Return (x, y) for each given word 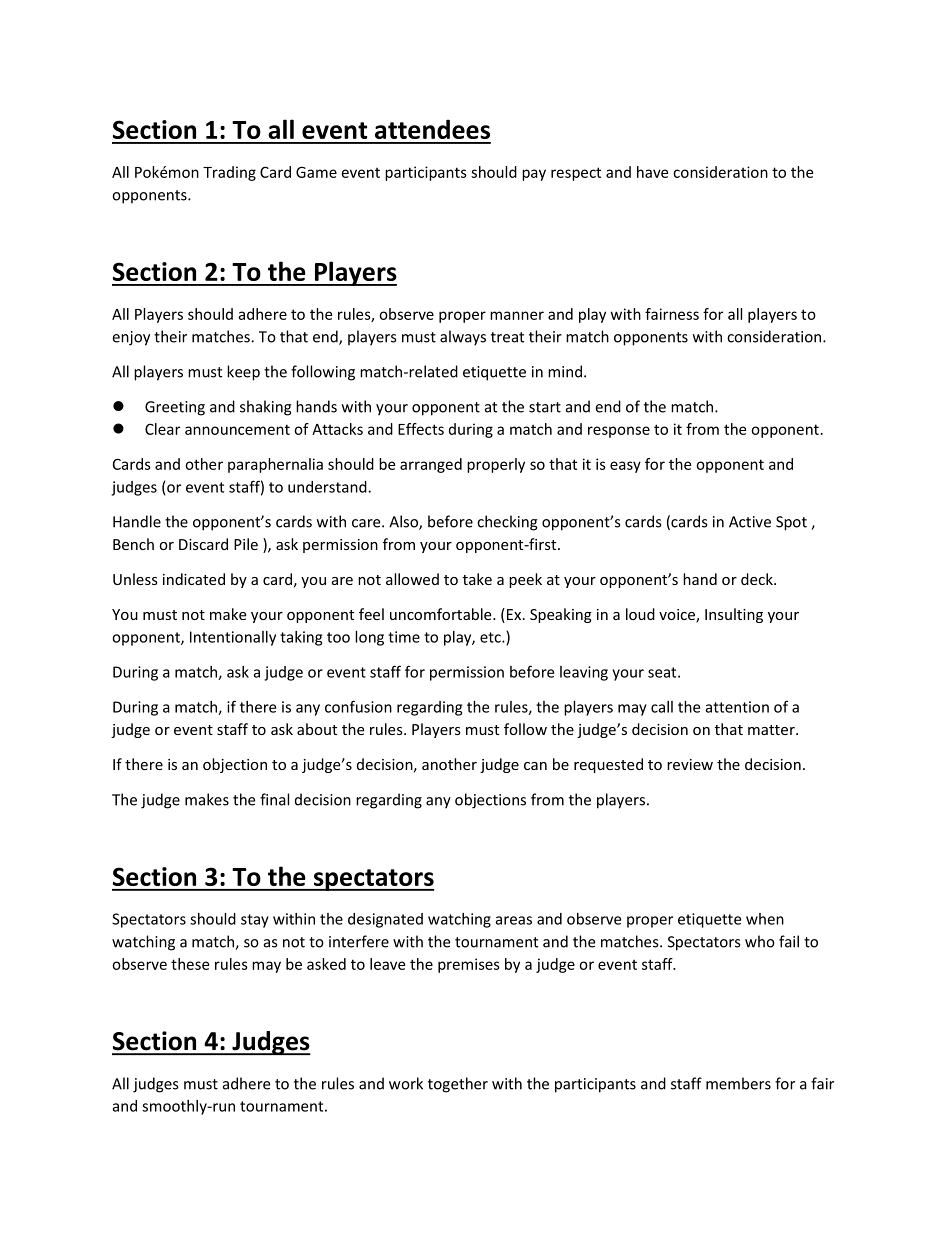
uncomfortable (442, 614)
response (619, 432)
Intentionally (233, 638)
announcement (237, 429)
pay (534, 175)
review (690, 764)
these (190, 964)
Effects (421, 429)
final (274, 799)
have (652, 172)
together (458, 1085)
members (738, 1083)
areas (514, 920)
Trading (229, 173)
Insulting (734, 615)
